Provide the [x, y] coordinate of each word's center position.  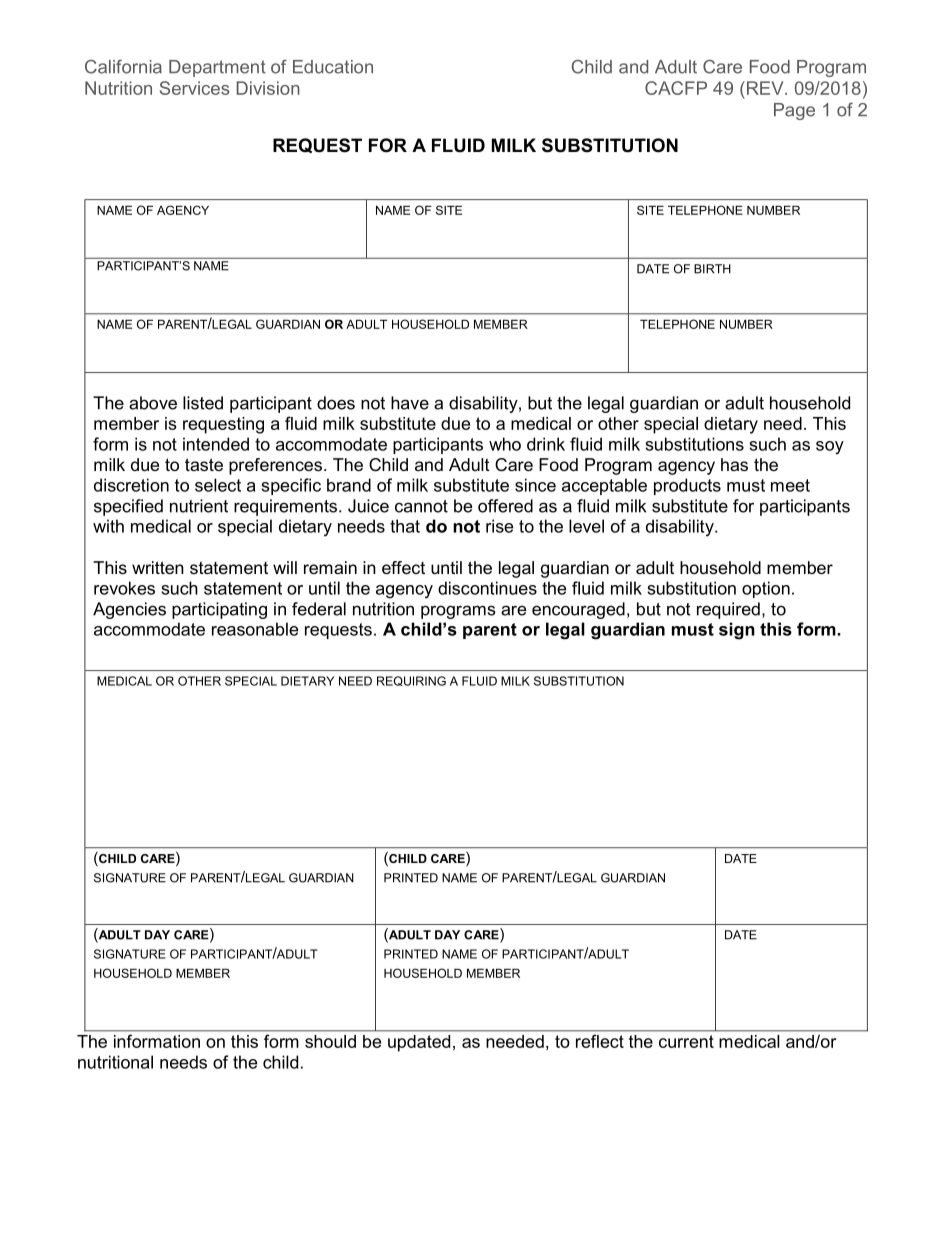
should [330, 1041]
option [766, 589]
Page [794, 111]
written [158, 567]
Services [194, 88]
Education [333, 67]
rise [499, 526]
